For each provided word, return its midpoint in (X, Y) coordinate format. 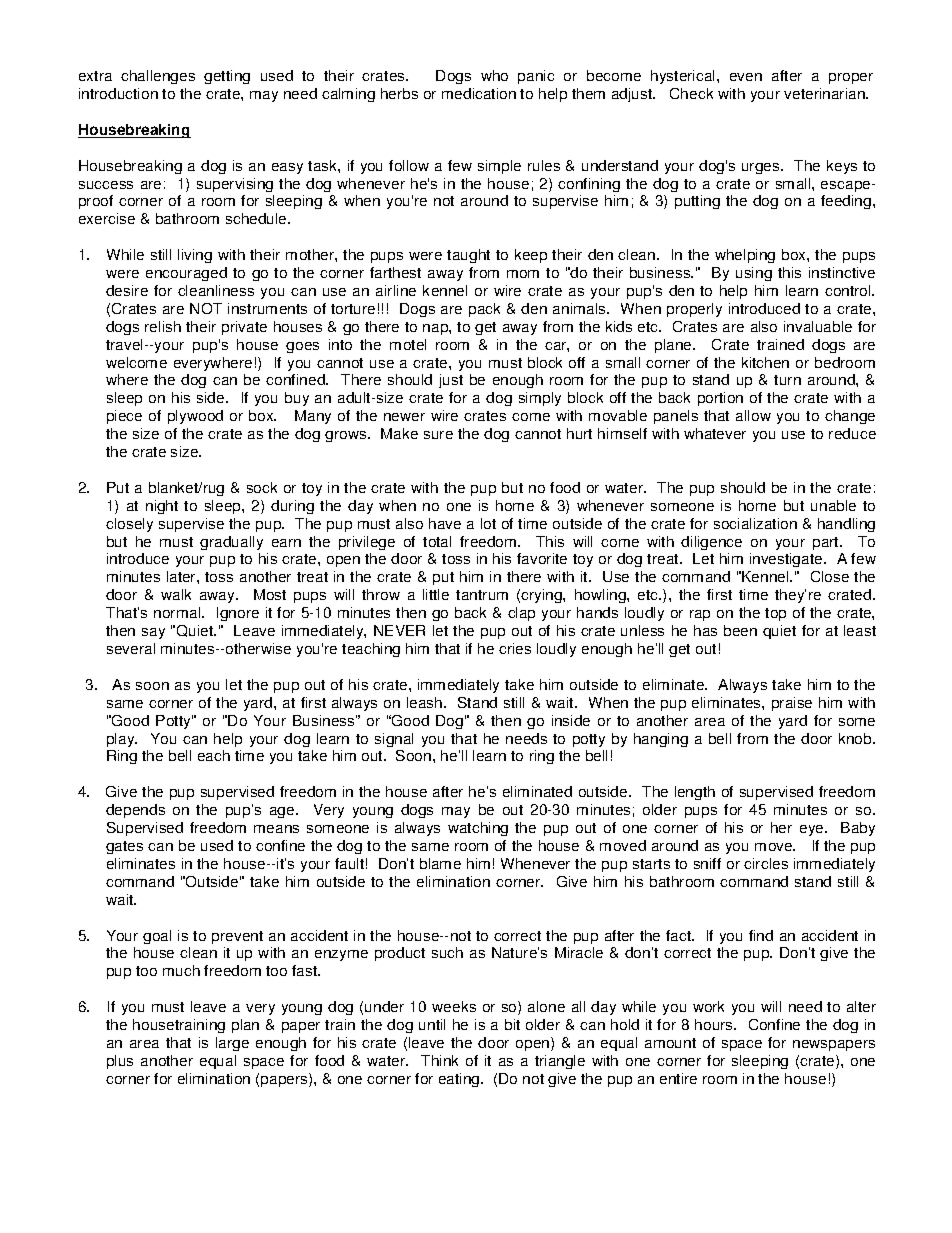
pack (484, 310)
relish (163, 326)
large (232, 1044)
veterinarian (825, 93)
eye (813, 830)
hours (715, 1024)
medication (479, 93)
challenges (158, 77)
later (182, 576)
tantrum (482, 595)
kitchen (765, 362)
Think (439, 1060)
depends (135, 811)
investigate (787, 560)
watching (478, 829)
